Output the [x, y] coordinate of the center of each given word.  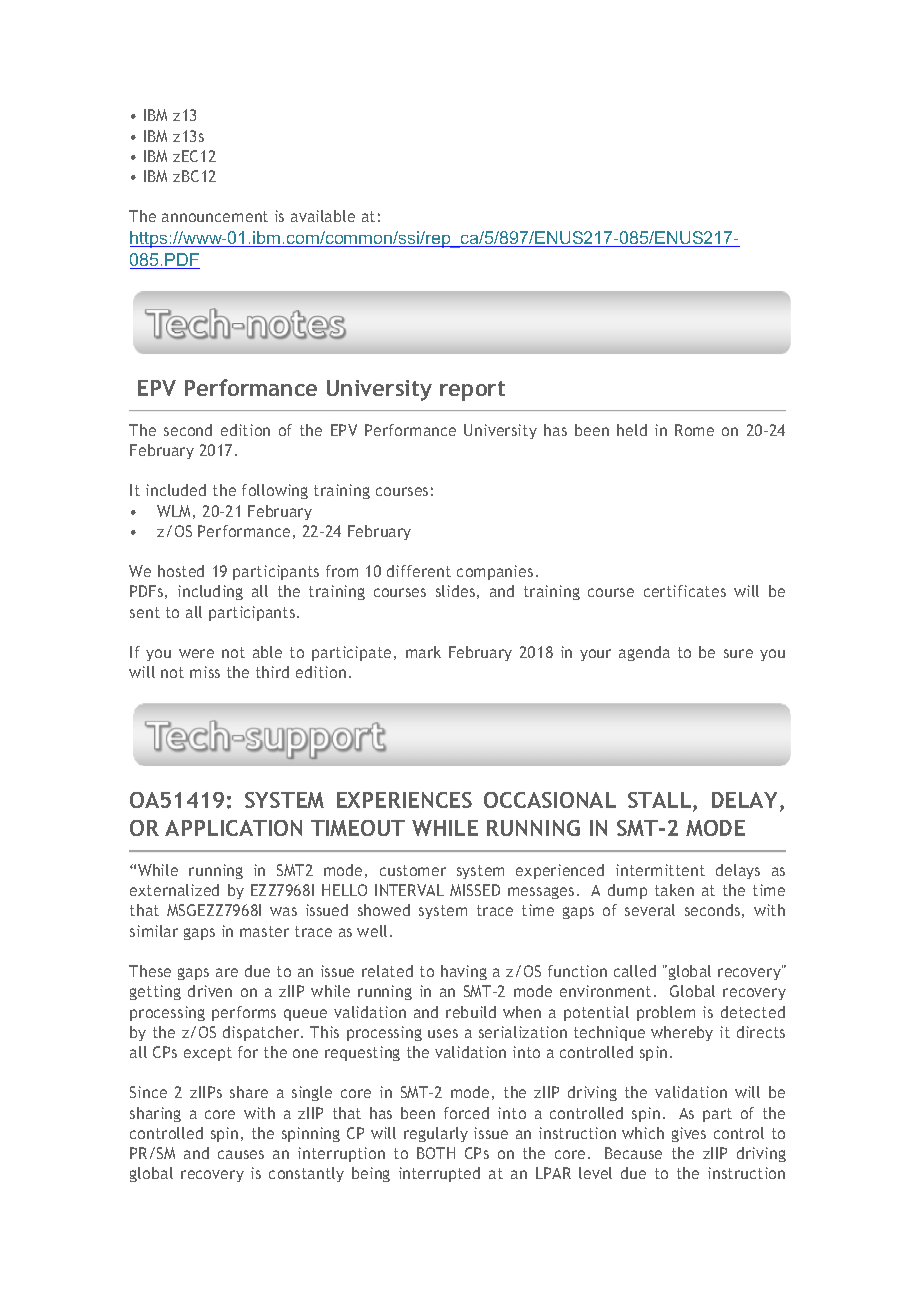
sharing [155, 1114]
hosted [181, 571]
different [419, 571]
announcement [215, 216]
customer [413, 870]
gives [689, 1134]
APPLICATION [233, 828]
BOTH [436, 1153]
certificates [685, 591]
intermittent [660, 870]
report [472, 391]
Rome [694, 430]
